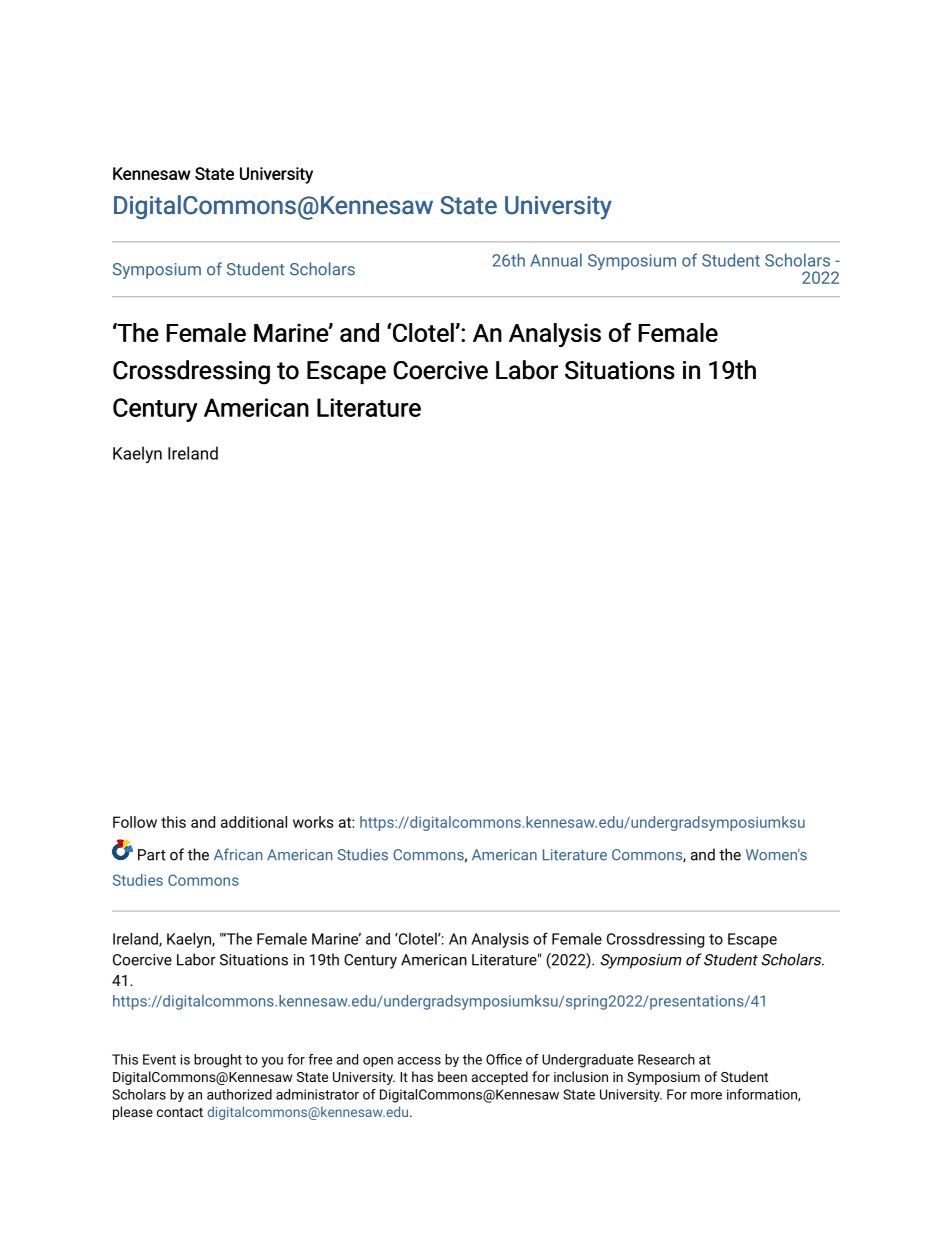 Image resolution: width=952 pixels, height=1233 pixels. Describe the element at coordinates (556, 260) in the document. I see `Annual` at that location.
